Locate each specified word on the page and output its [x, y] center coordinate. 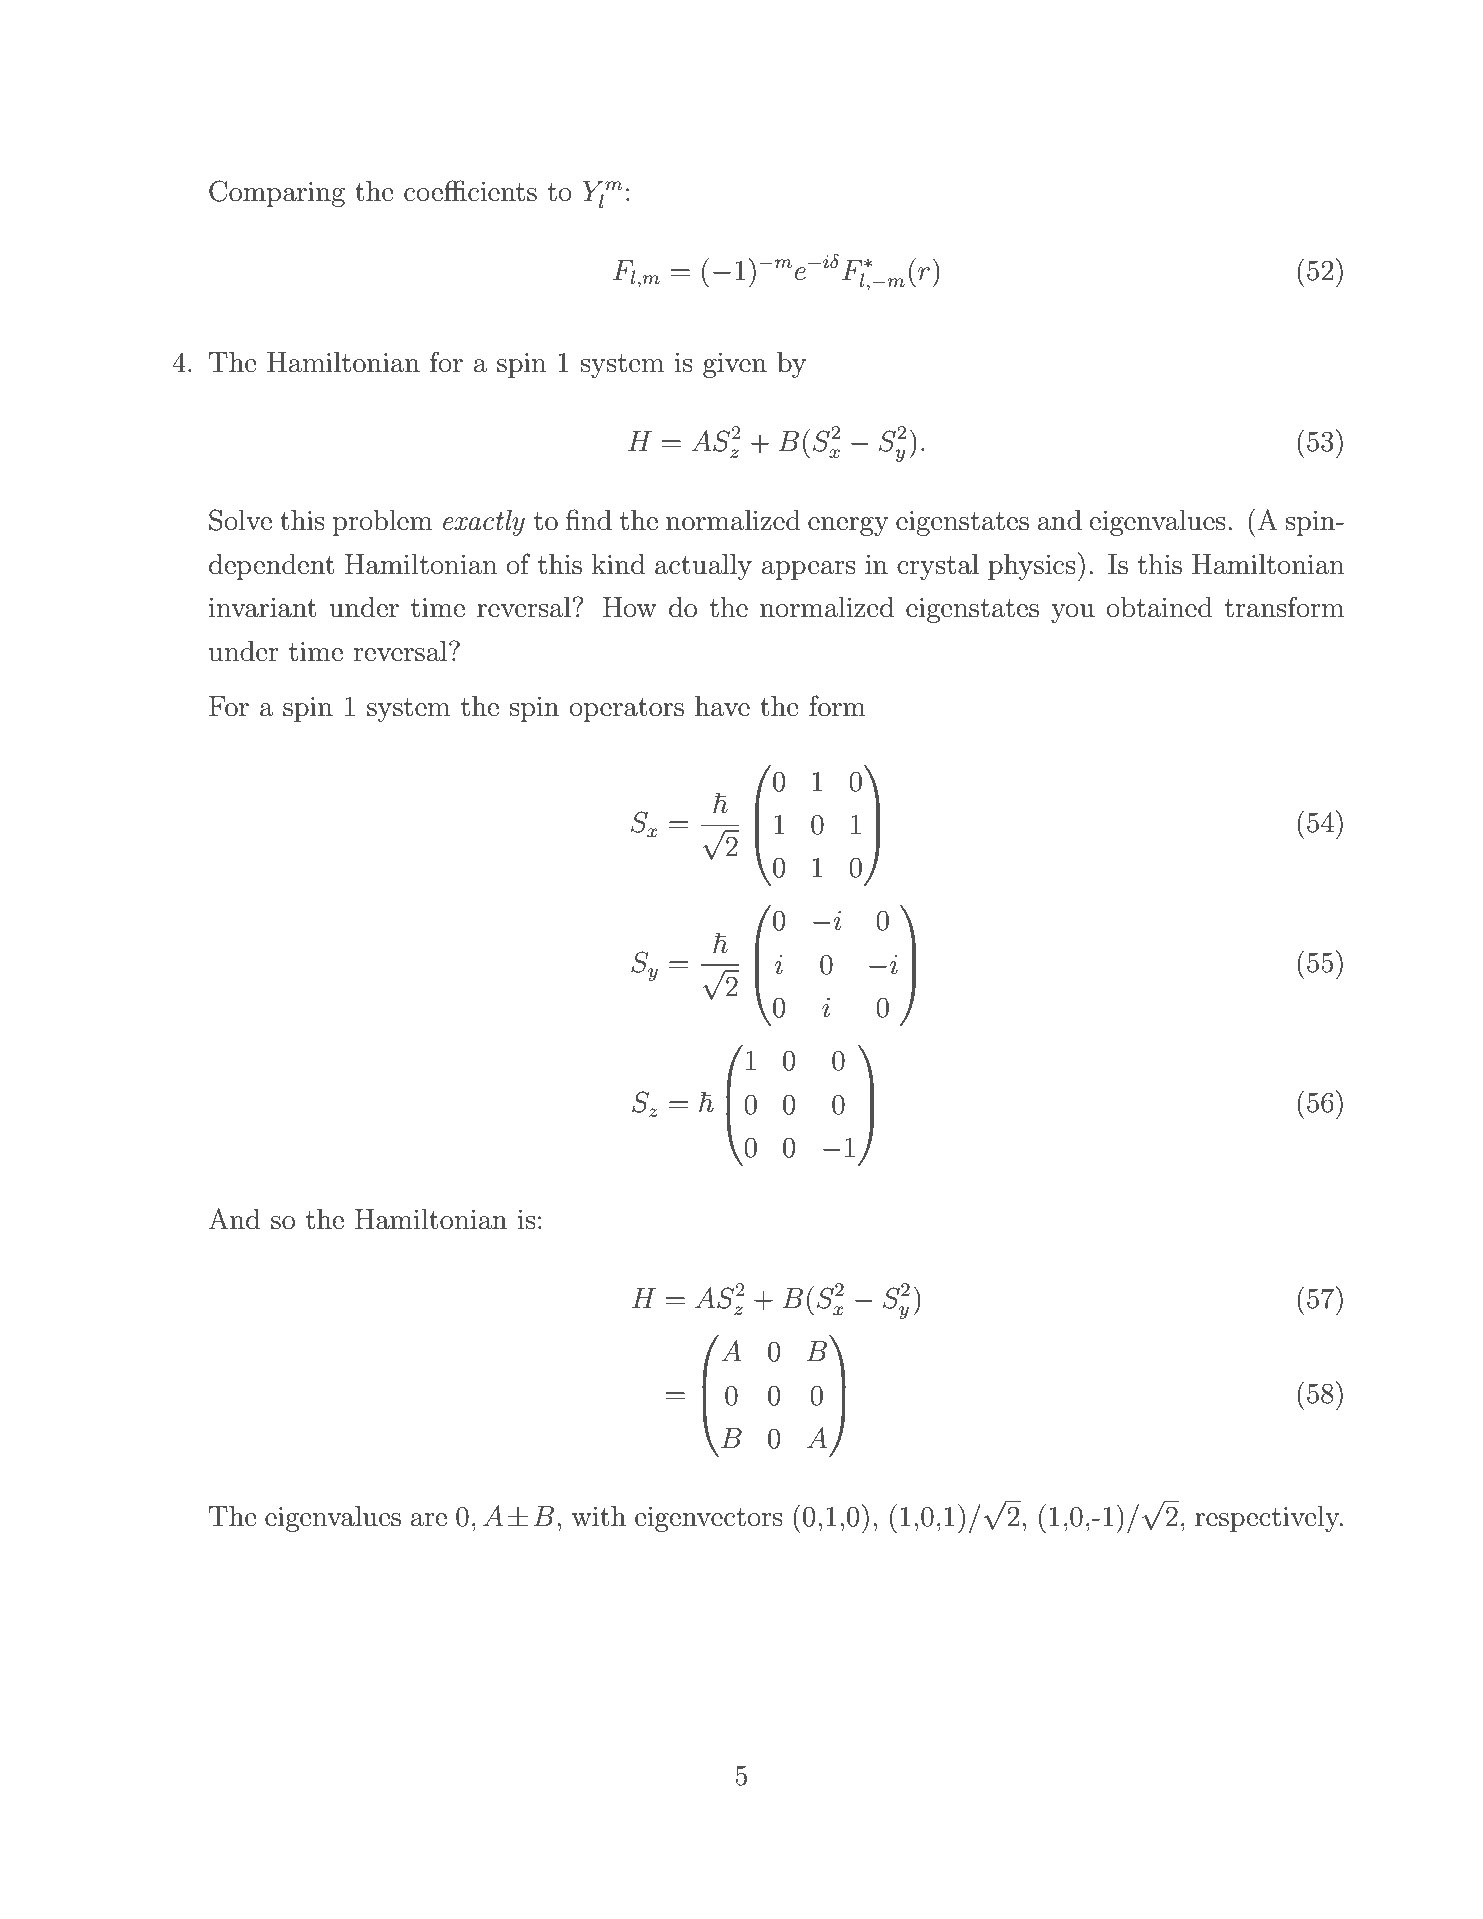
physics [1032, 567]
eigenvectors [709, 1519]
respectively [1268, 1519]
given [735, 365]
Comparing [277, 193]
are [429, 1520]
